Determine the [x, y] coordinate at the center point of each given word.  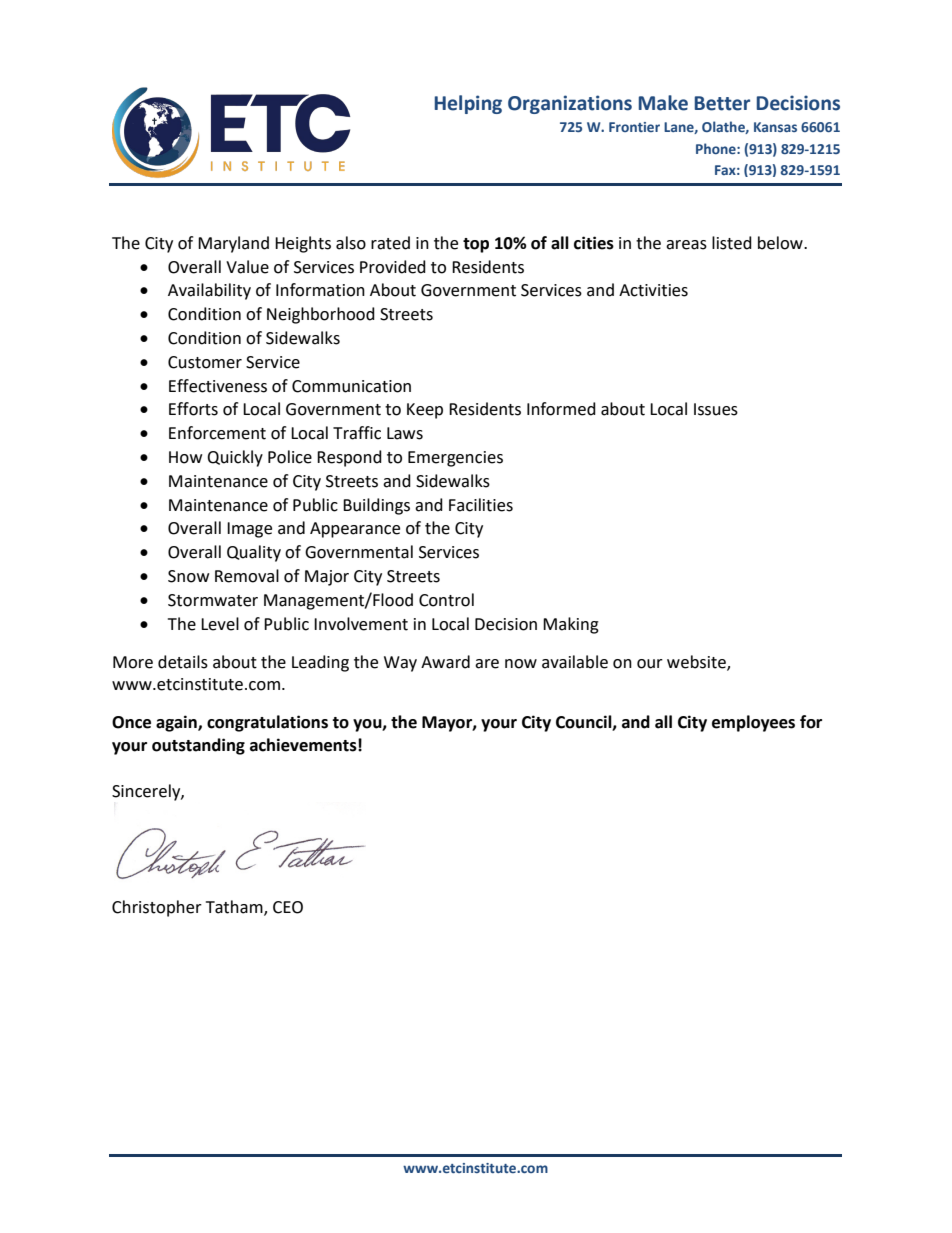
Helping [468, 104]
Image [249, 530]
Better [722, 103]
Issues [716, 409]
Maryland [233, 244]
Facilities [481, 505]
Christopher [157, 908]
